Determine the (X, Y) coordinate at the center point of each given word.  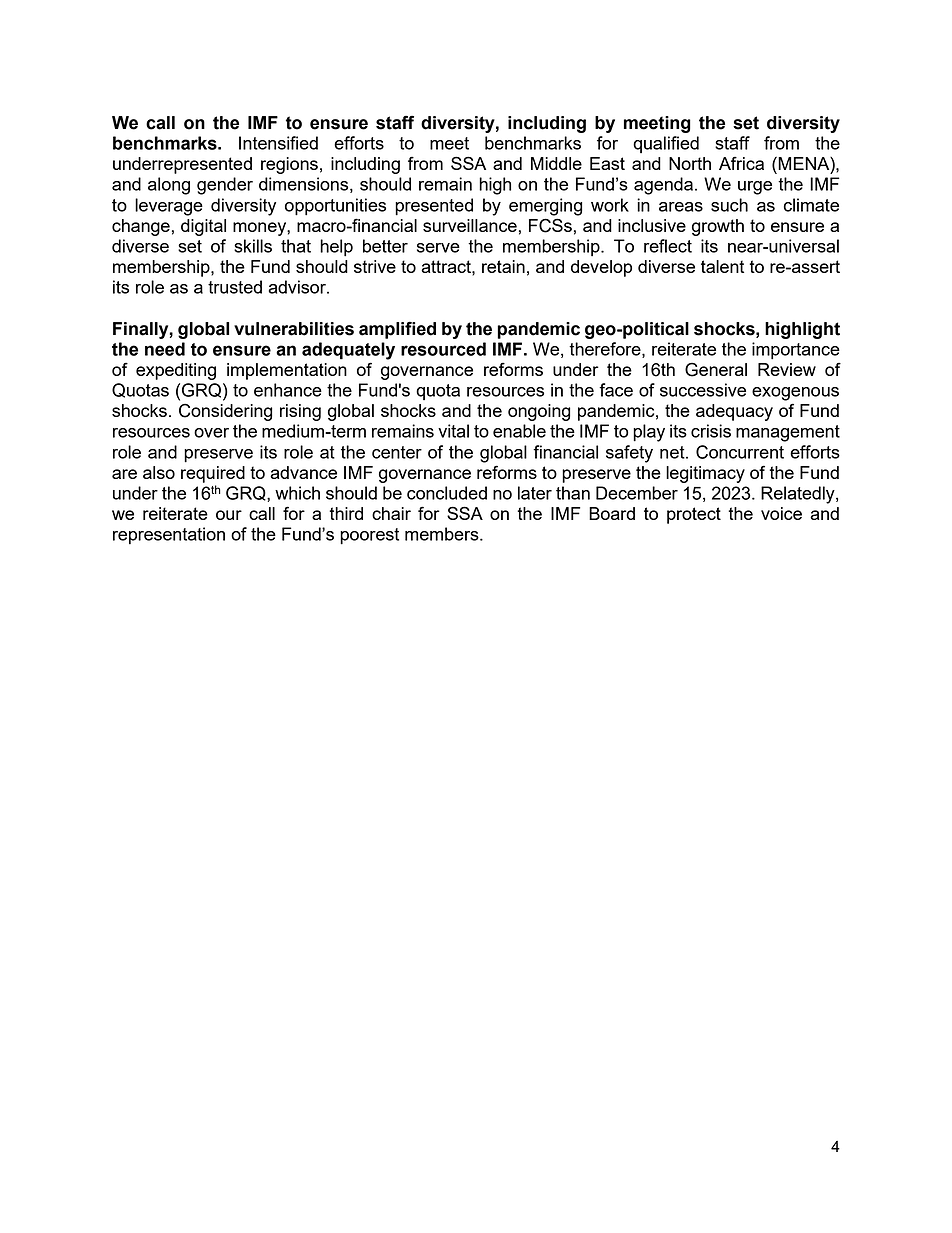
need (165, 349)
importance (796, 351)
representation (169, 535)
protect (694, 515)
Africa (741, 163)
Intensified (278, 143)
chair (391, 513)
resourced (443, 349)
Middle (556, 163)
